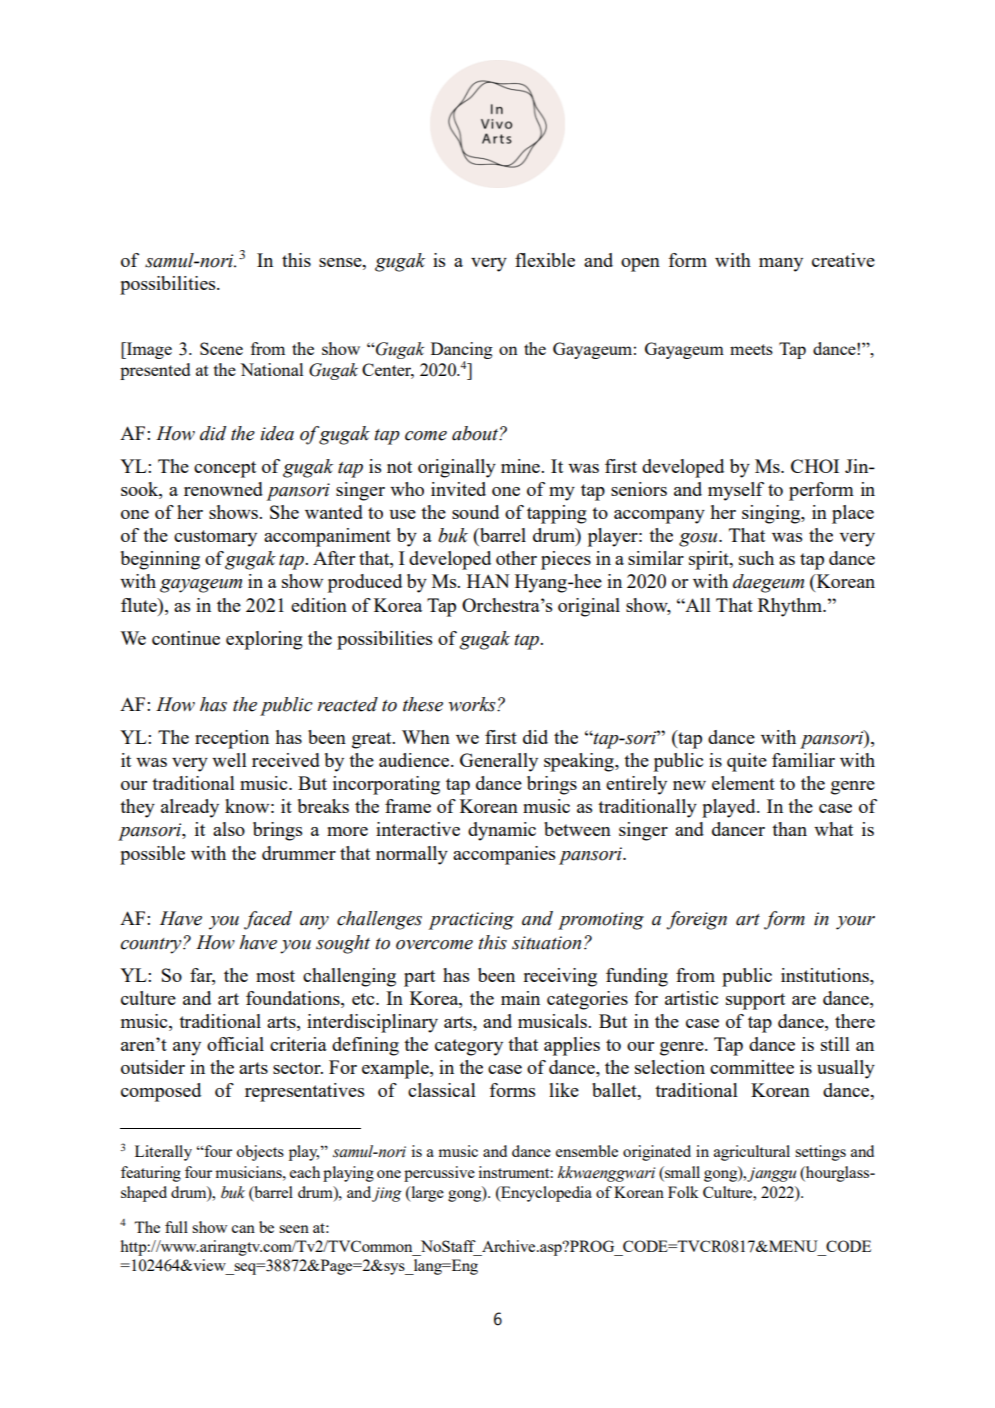 This screenshot has height=1408, width=995. Describe the element at coordinates (221, 348) in the screenshot. I see `Scene` at that location.
